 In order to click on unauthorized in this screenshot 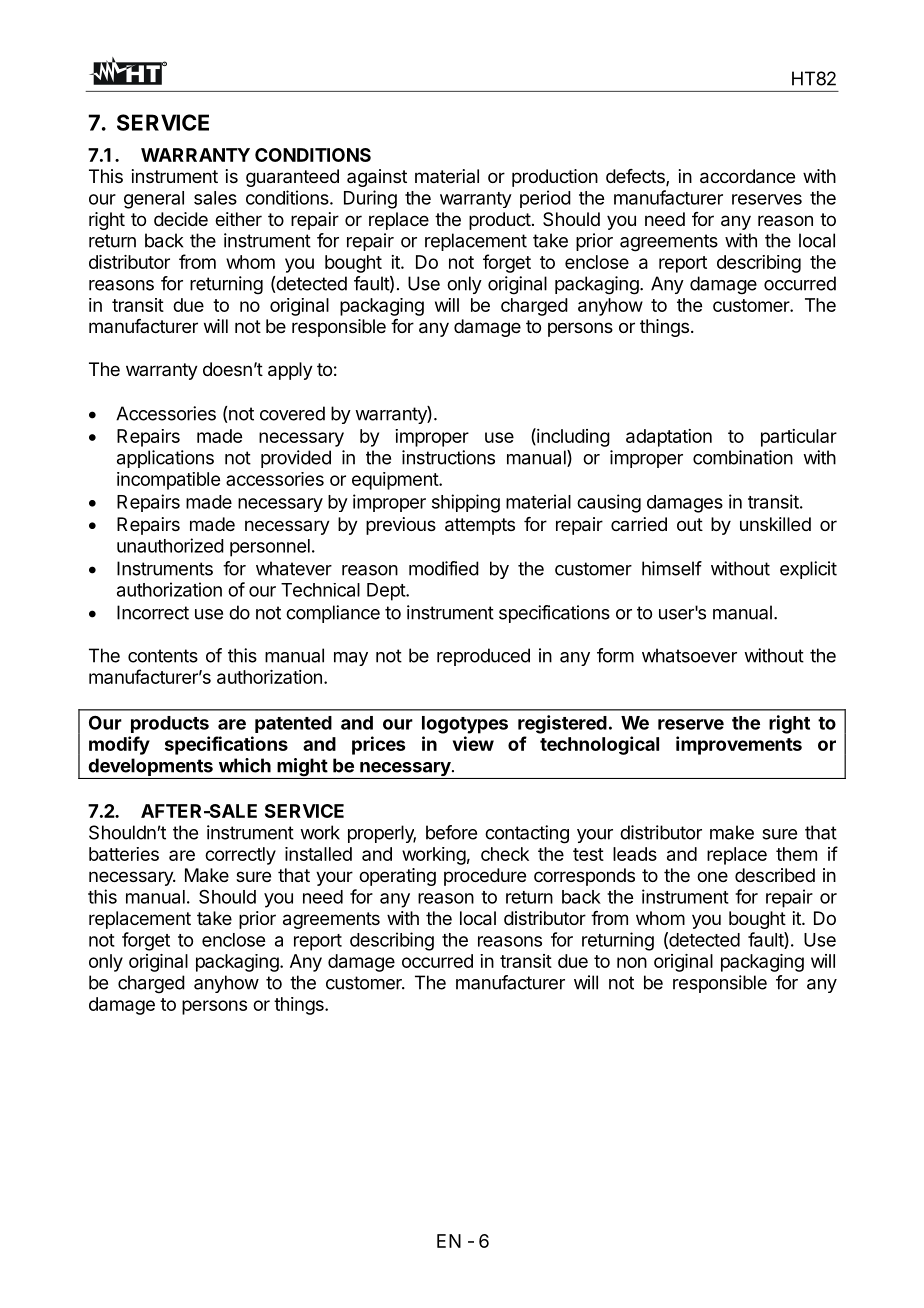, I will do `click(170, 545)`.
